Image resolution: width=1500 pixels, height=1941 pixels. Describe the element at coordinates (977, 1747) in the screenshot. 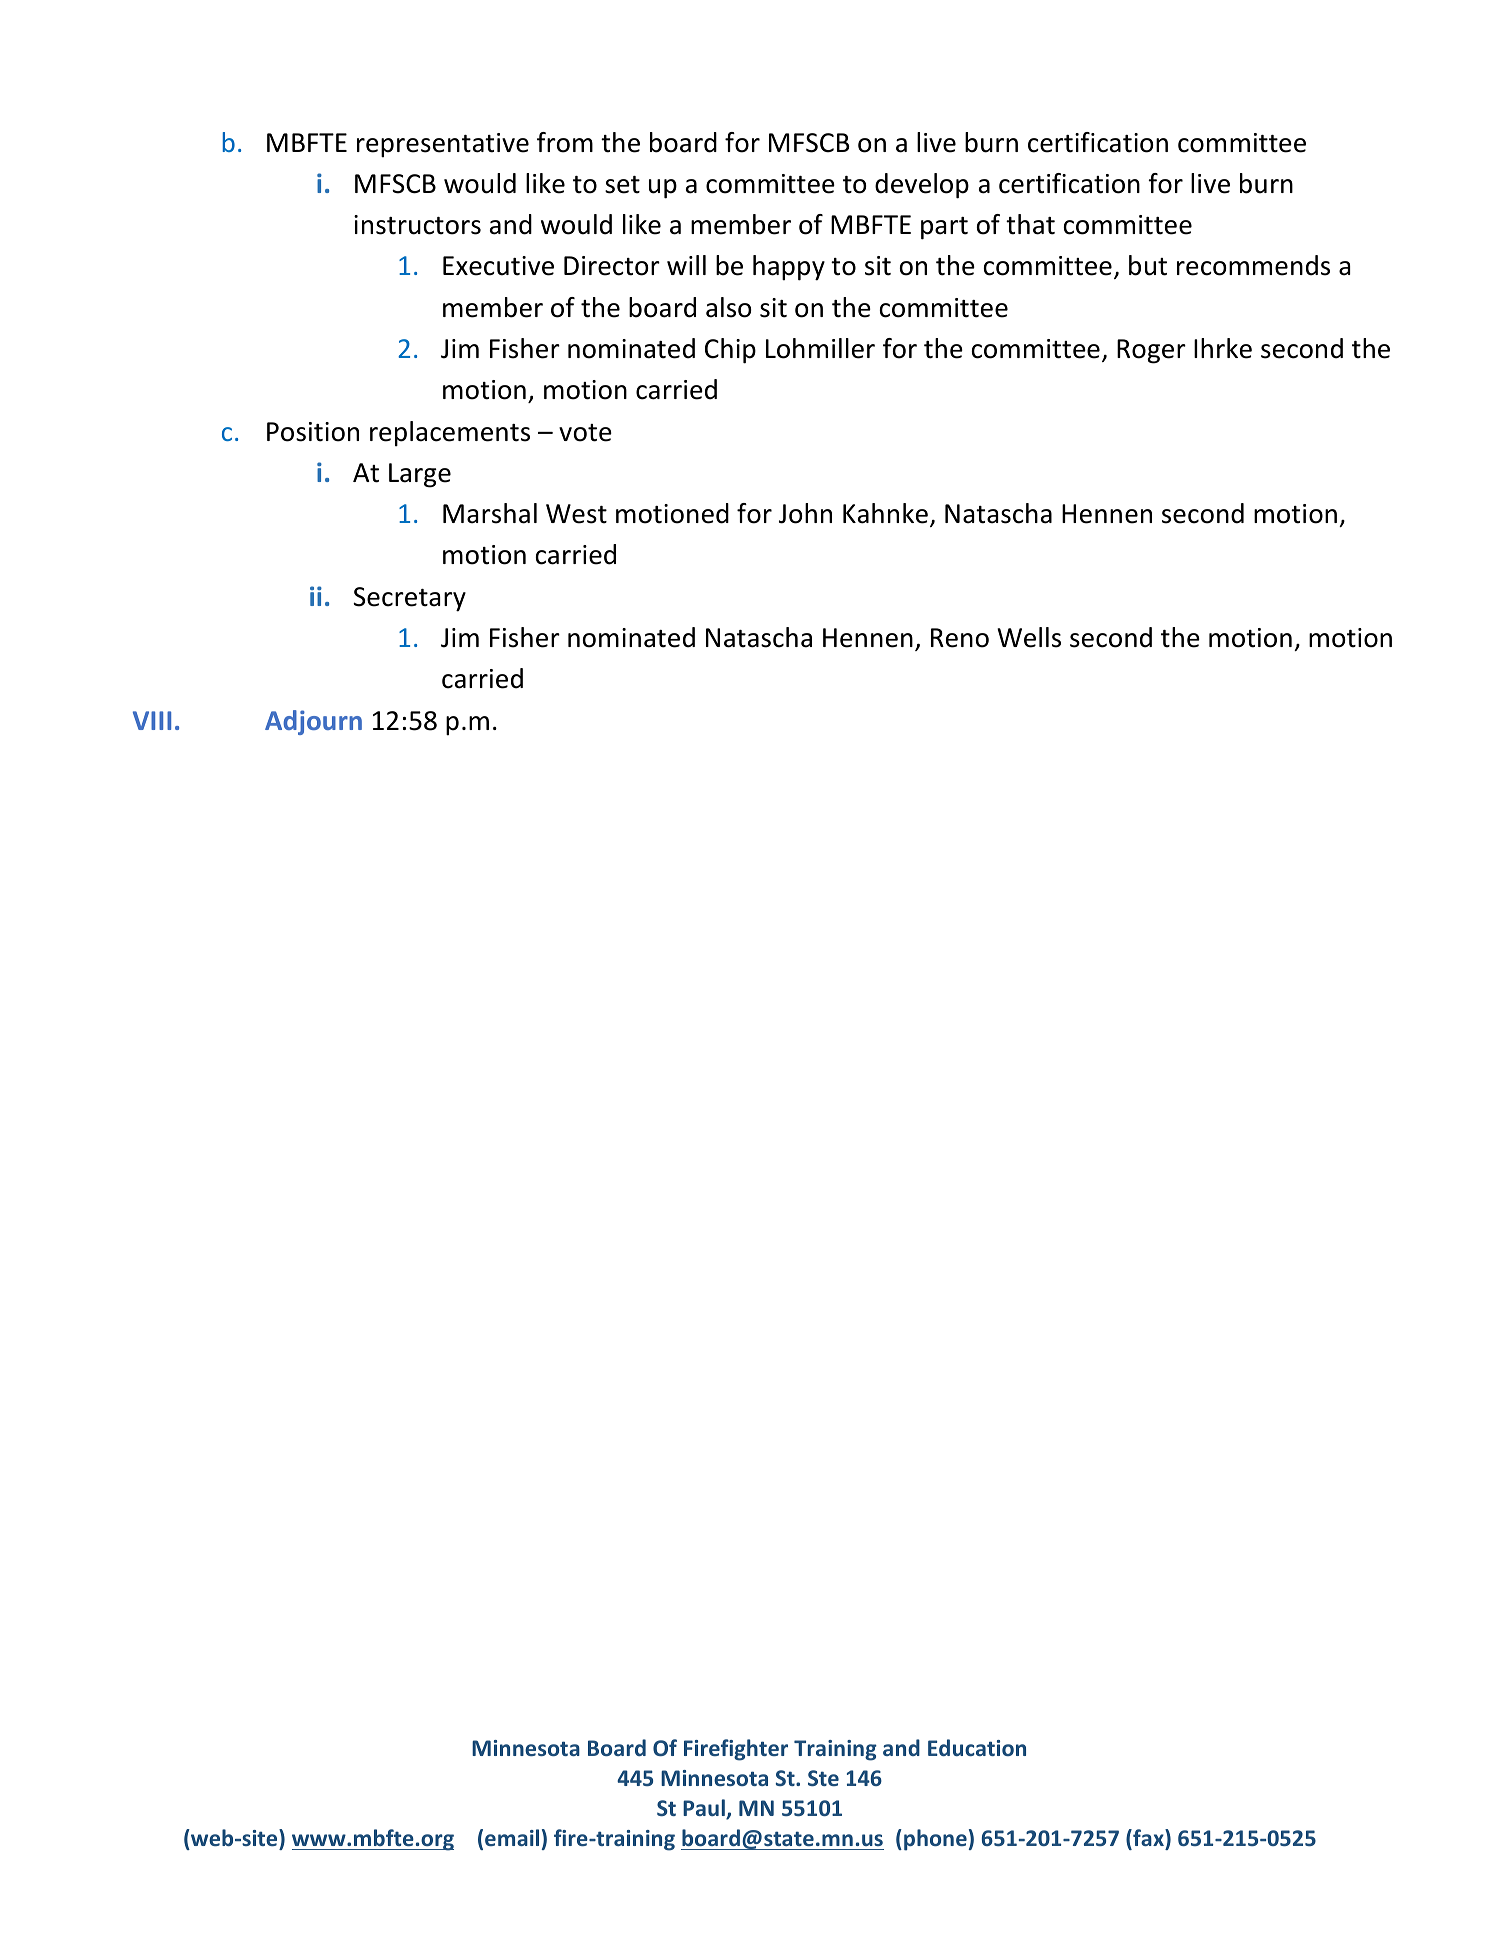

I see `Education` at that location.
